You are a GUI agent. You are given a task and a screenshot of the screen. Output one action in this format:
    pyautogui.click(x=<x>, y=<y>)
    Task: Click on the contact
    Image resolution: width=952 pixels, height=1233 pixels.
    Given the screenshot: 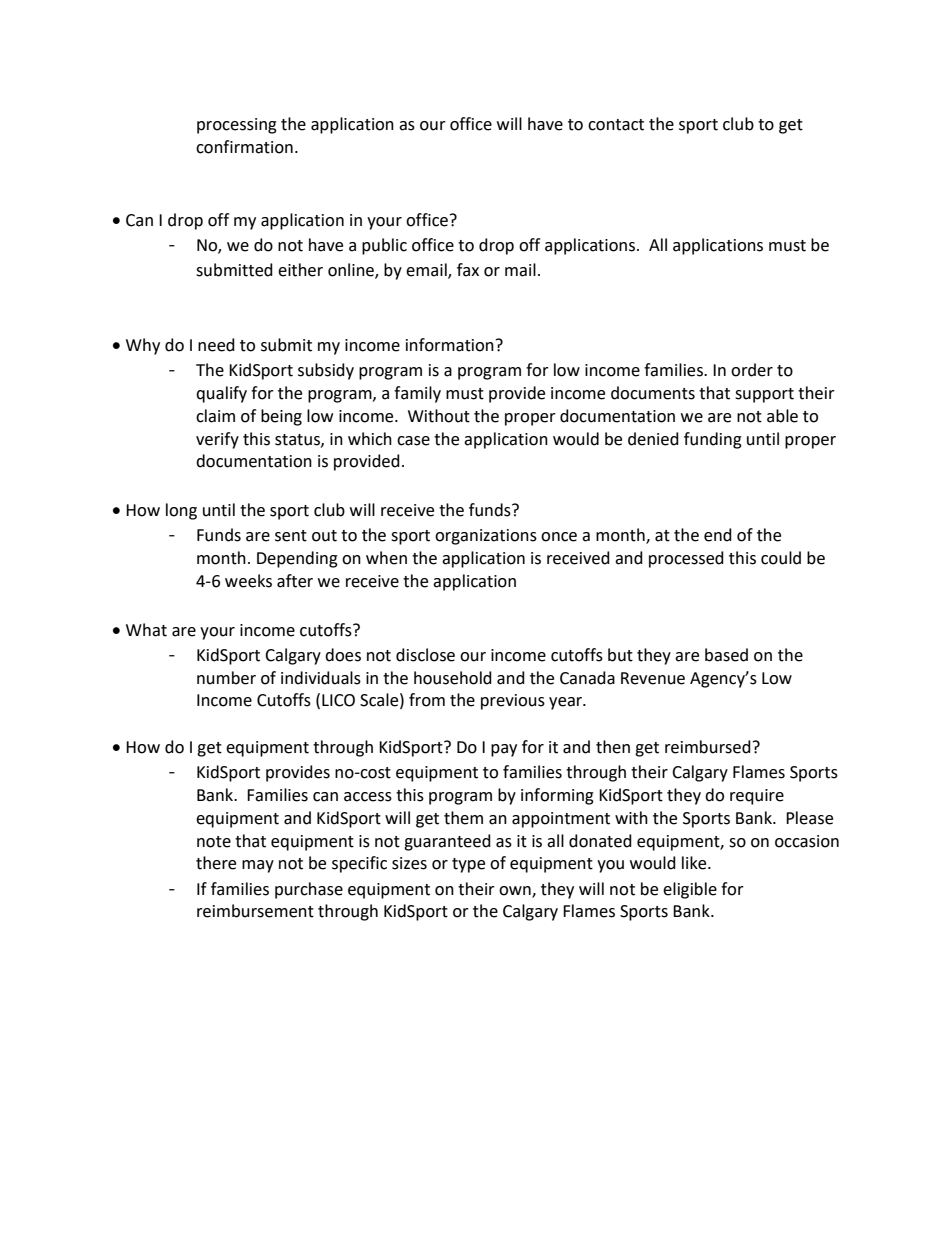 What is the action you would take?
    pyautogui.click(x=616, y=125)
